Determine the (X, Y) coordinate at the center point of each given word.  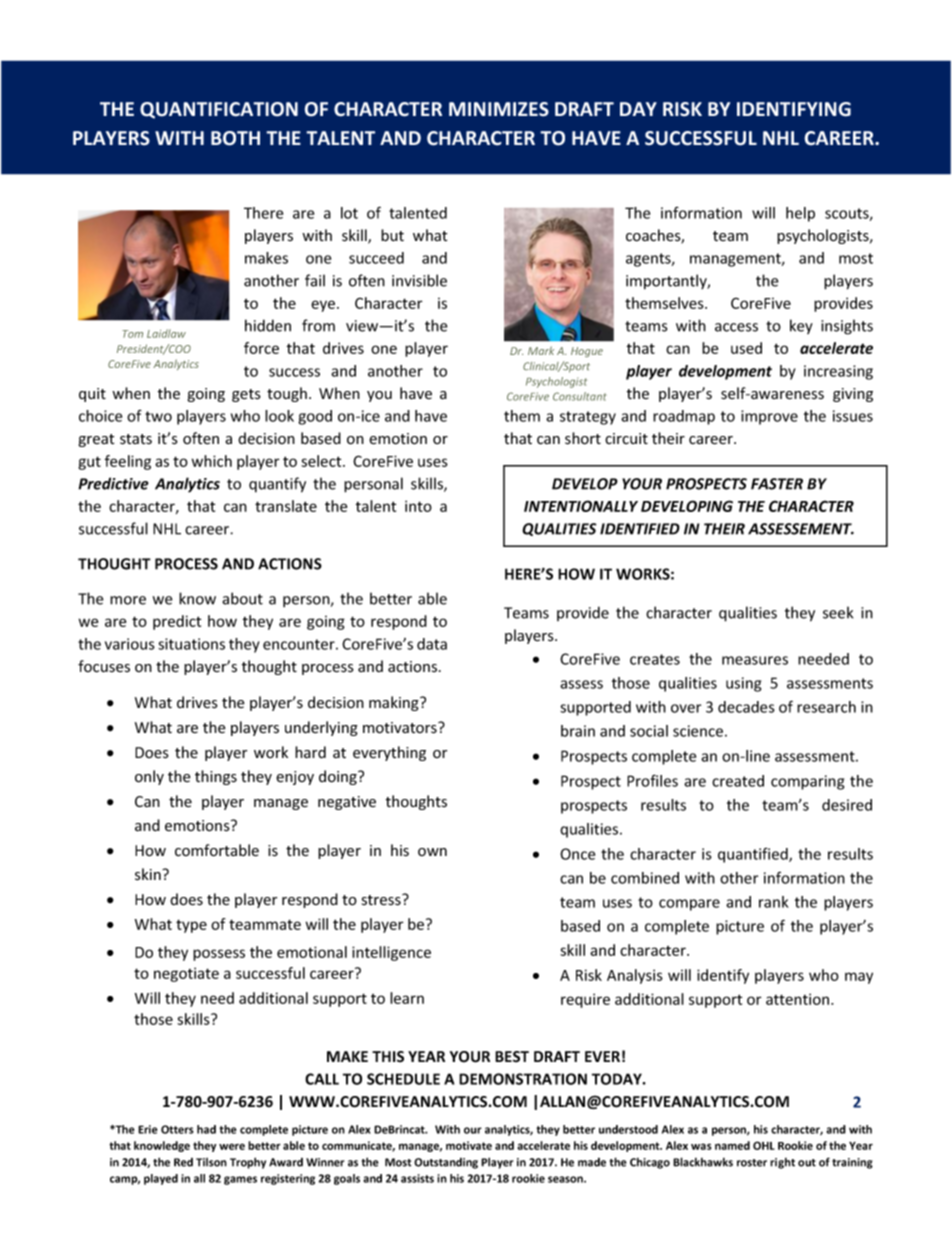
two (158, 416)
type (191, 926)
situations (191, 644)
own (432, 852)
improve (769, 417)
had (206, 1129)
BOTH (235, 138)
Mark (541, 350)
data (432, 644)
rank (774, 902)
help (800, 214)
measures (755, 660)
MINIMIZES (499, 109)
